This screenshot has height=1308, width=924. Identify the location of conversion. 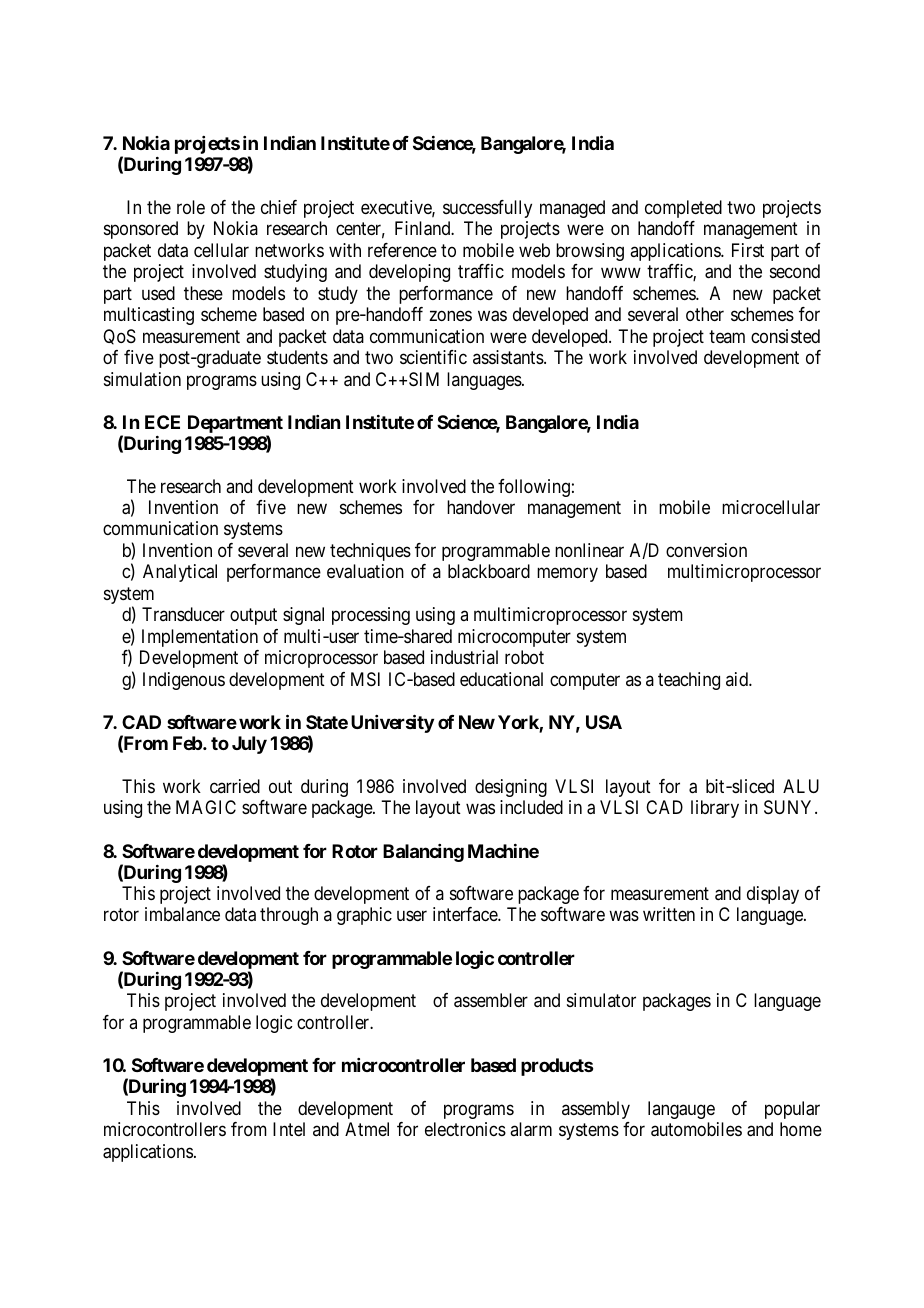
(706, 550).
